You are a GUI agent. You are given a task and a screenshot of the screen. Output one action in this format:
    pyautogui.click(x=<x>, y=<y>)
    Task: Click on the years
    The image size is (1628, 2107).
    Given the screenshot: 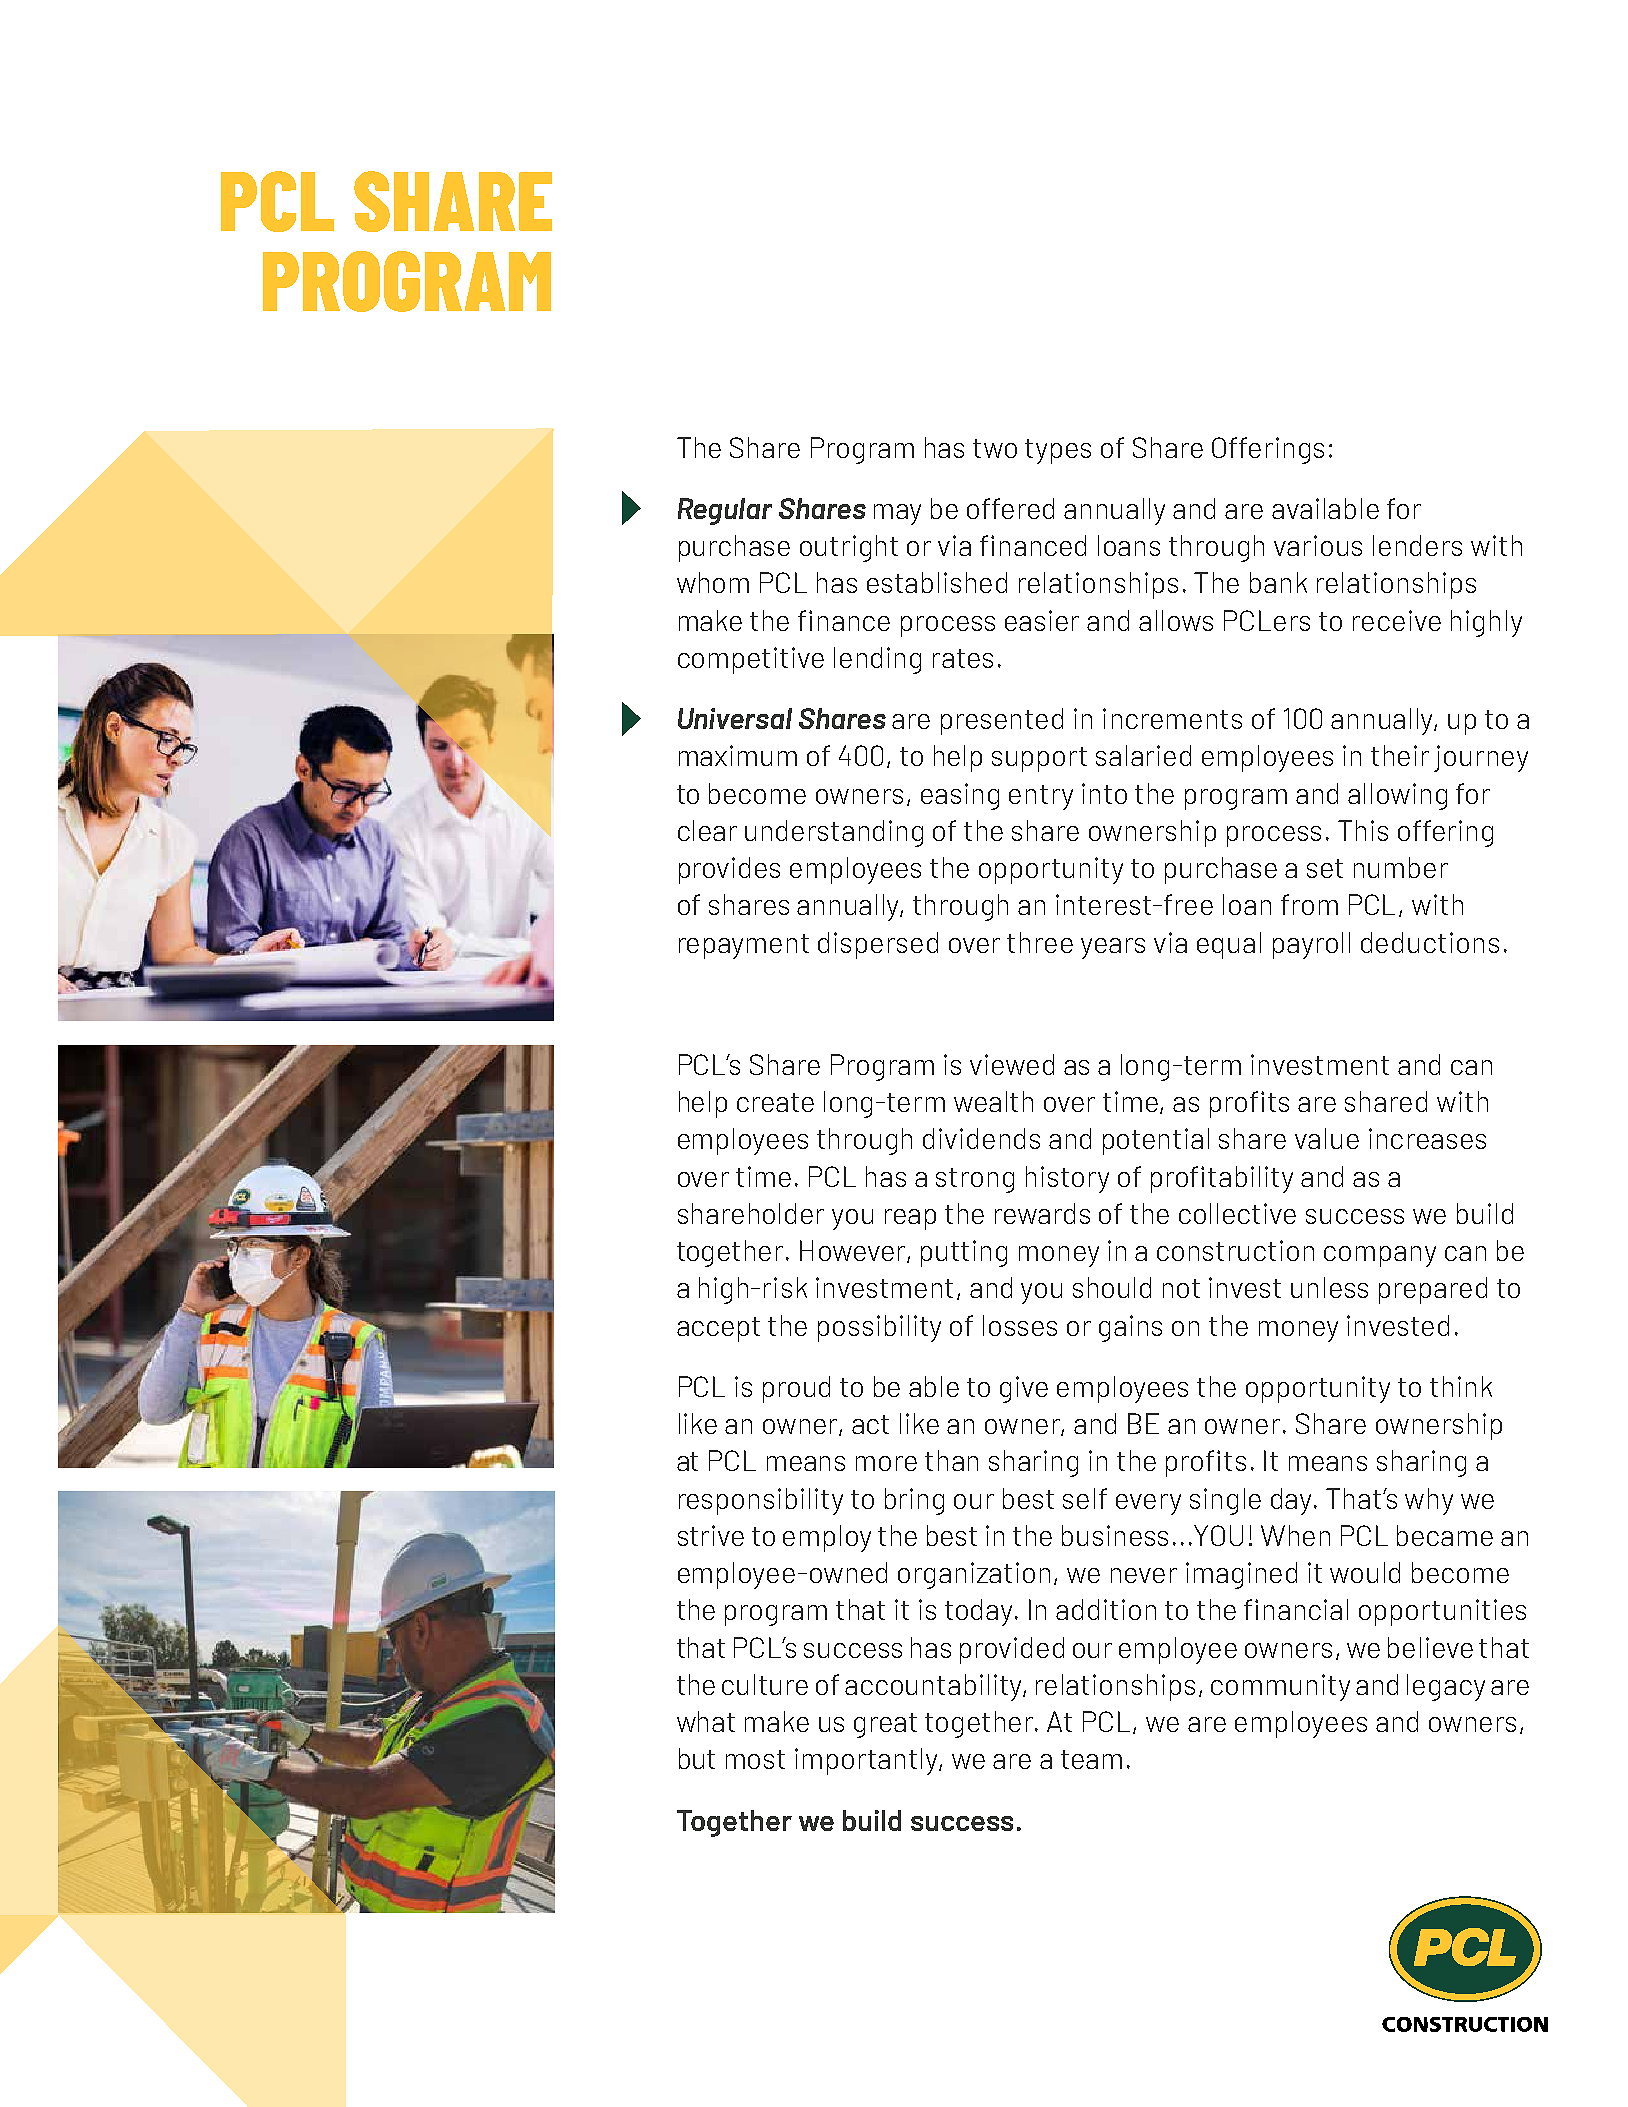 What is the action you would take?
    pyautogui.click(x=1113, y=948)
